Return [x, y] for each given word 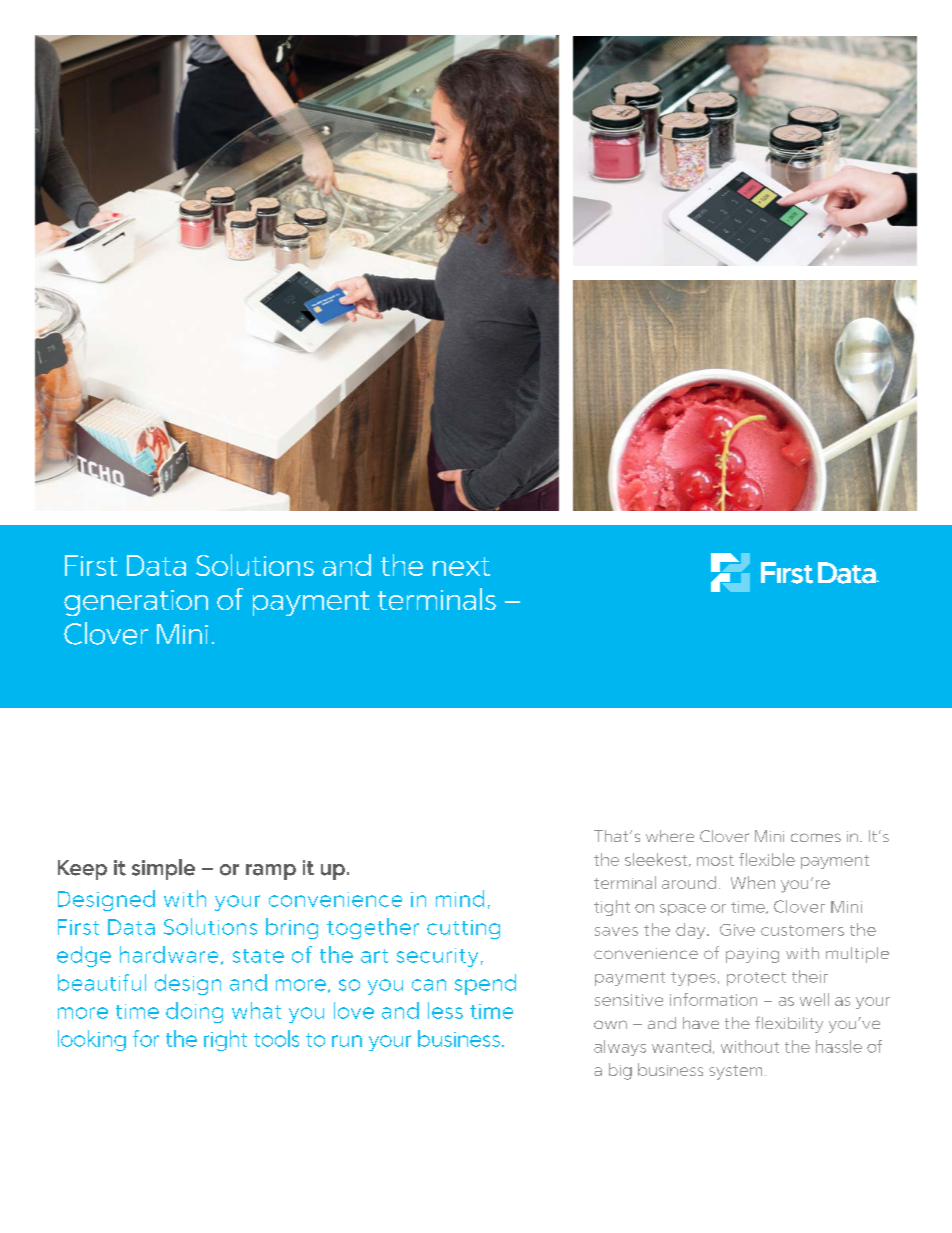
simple [163, 869]
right [225, 1040]
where [670, 836]
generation [136, 603]
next [461, 566]
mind [460, 898]
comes [816, 837]
